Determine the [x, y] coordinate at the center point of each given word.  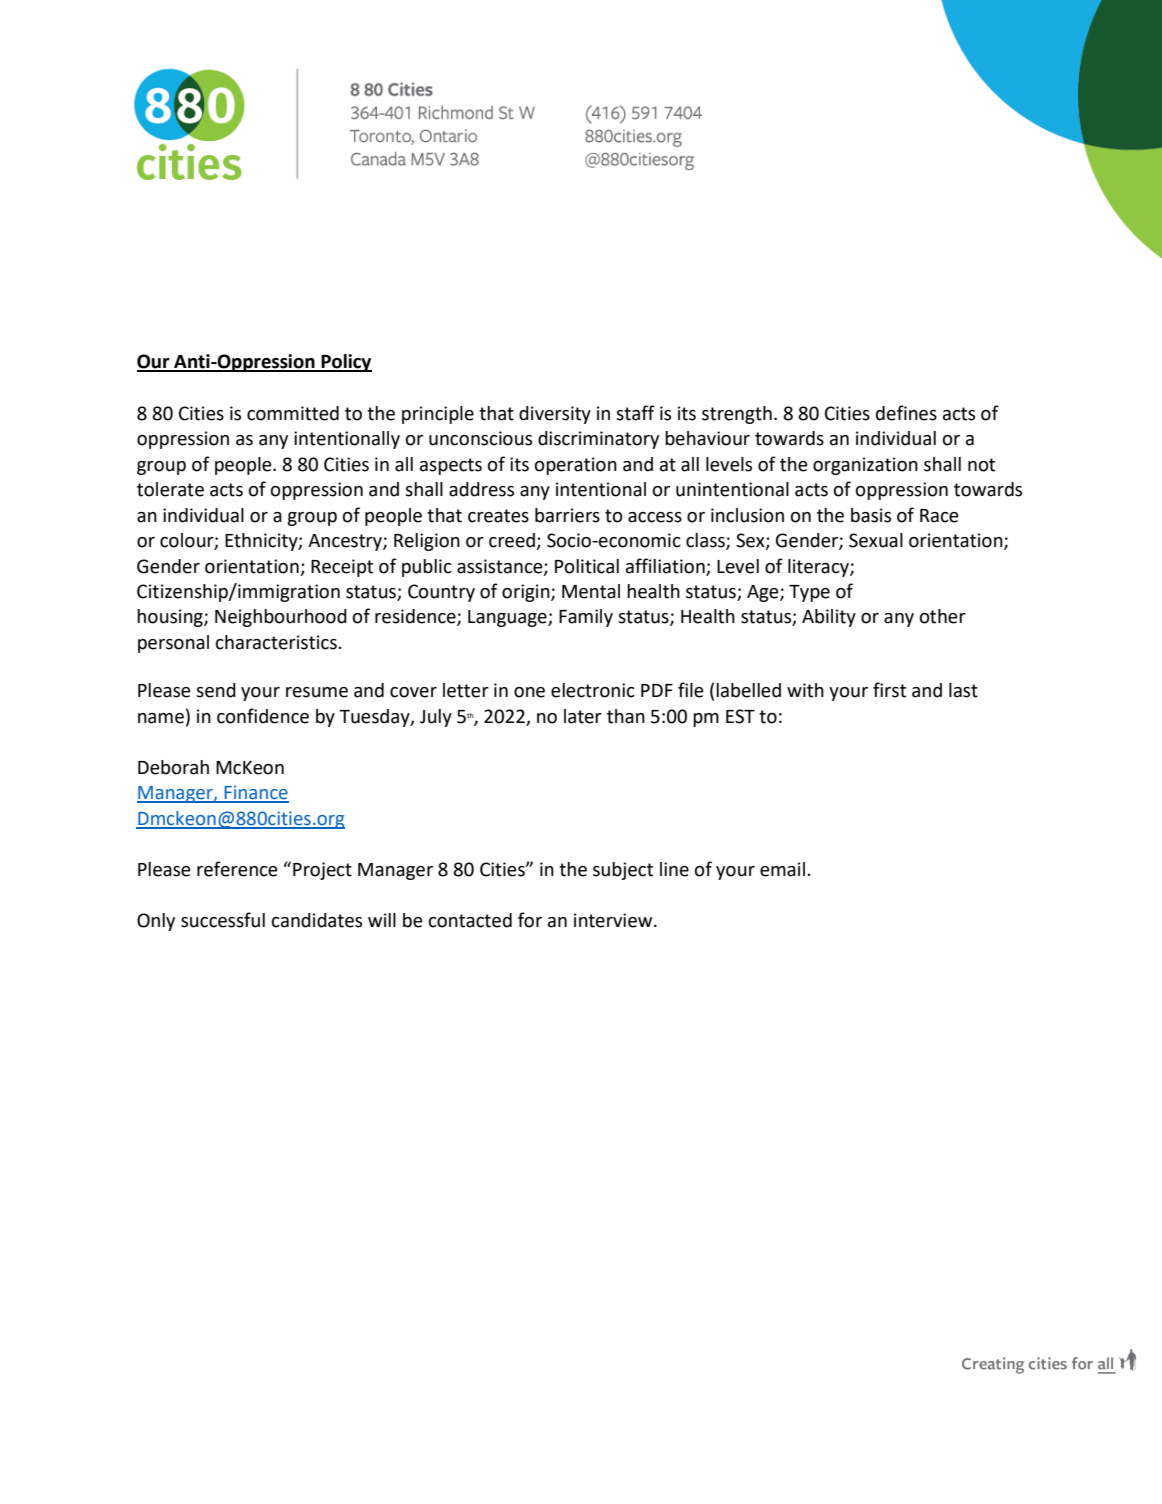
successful [223, 920]
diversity [555, 415]
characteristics [276, 642]
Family [586, 618]
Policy [345, 363]
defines [906, 413]
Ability [829, 618]
